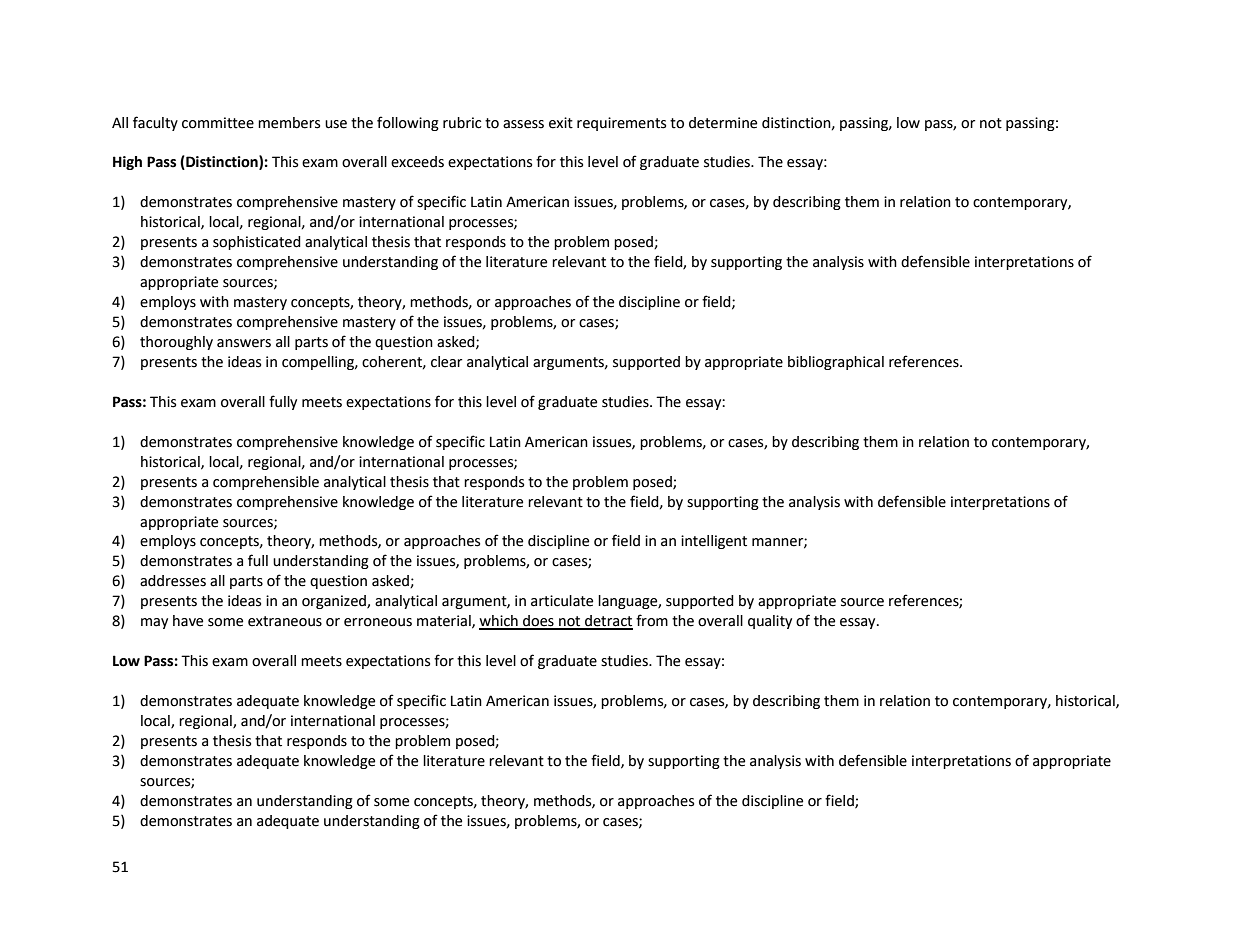 This page has height=952, width=1233. I want to click on comprehensible, so click(266, 483).
